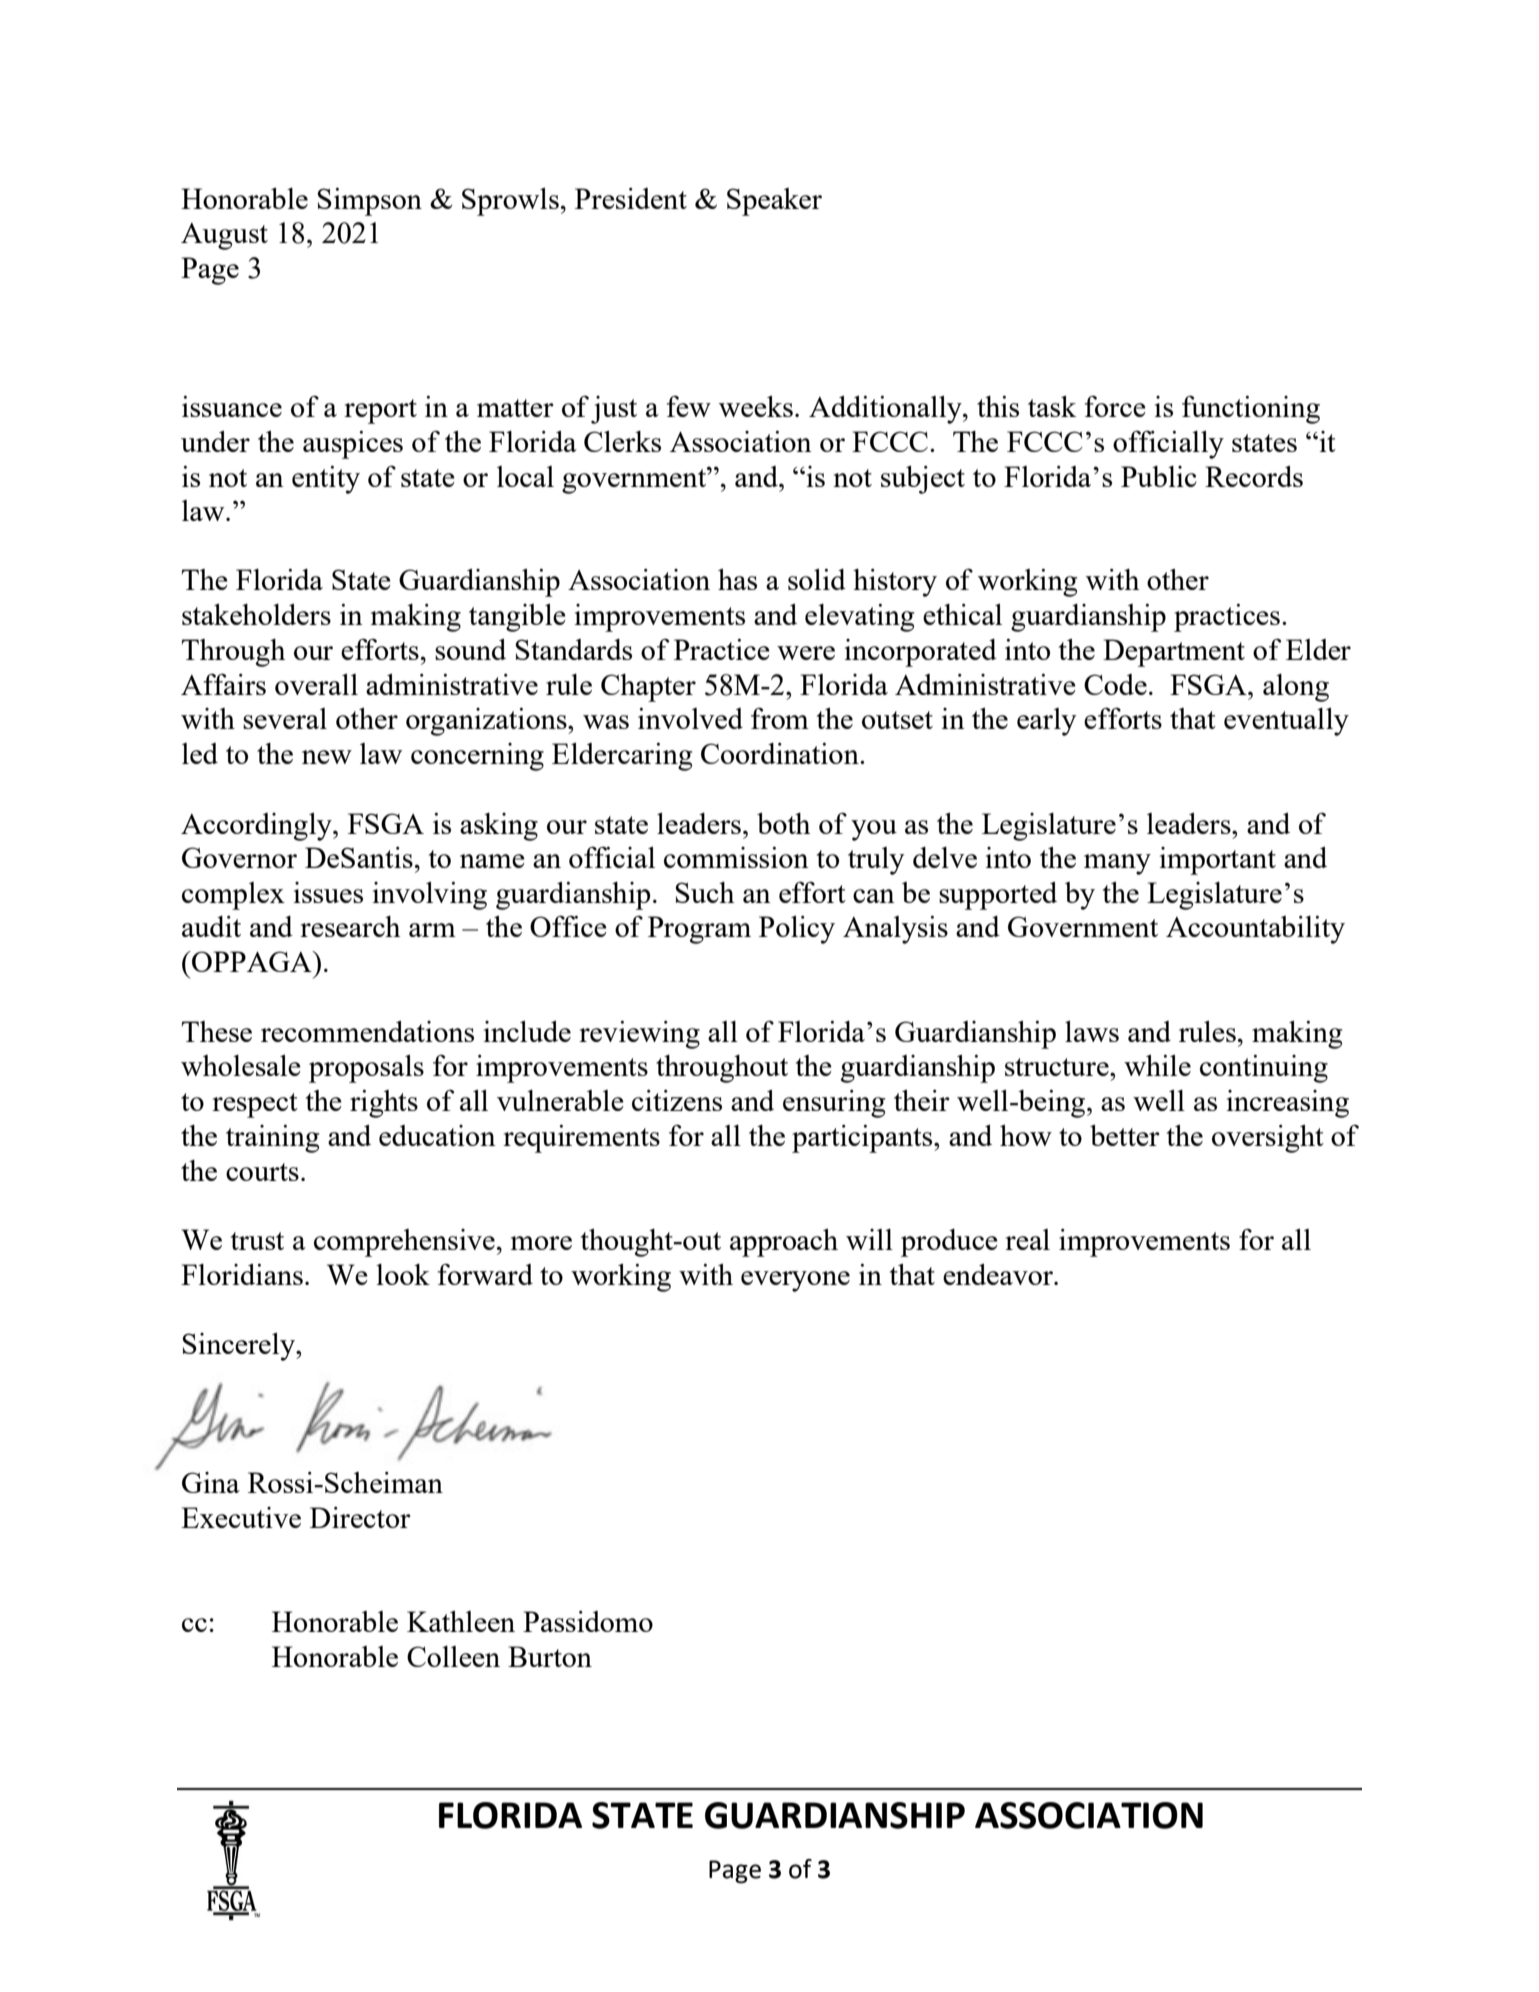 This page has width=1539, height=1992. I want to click on force, so click(1115, 406).
